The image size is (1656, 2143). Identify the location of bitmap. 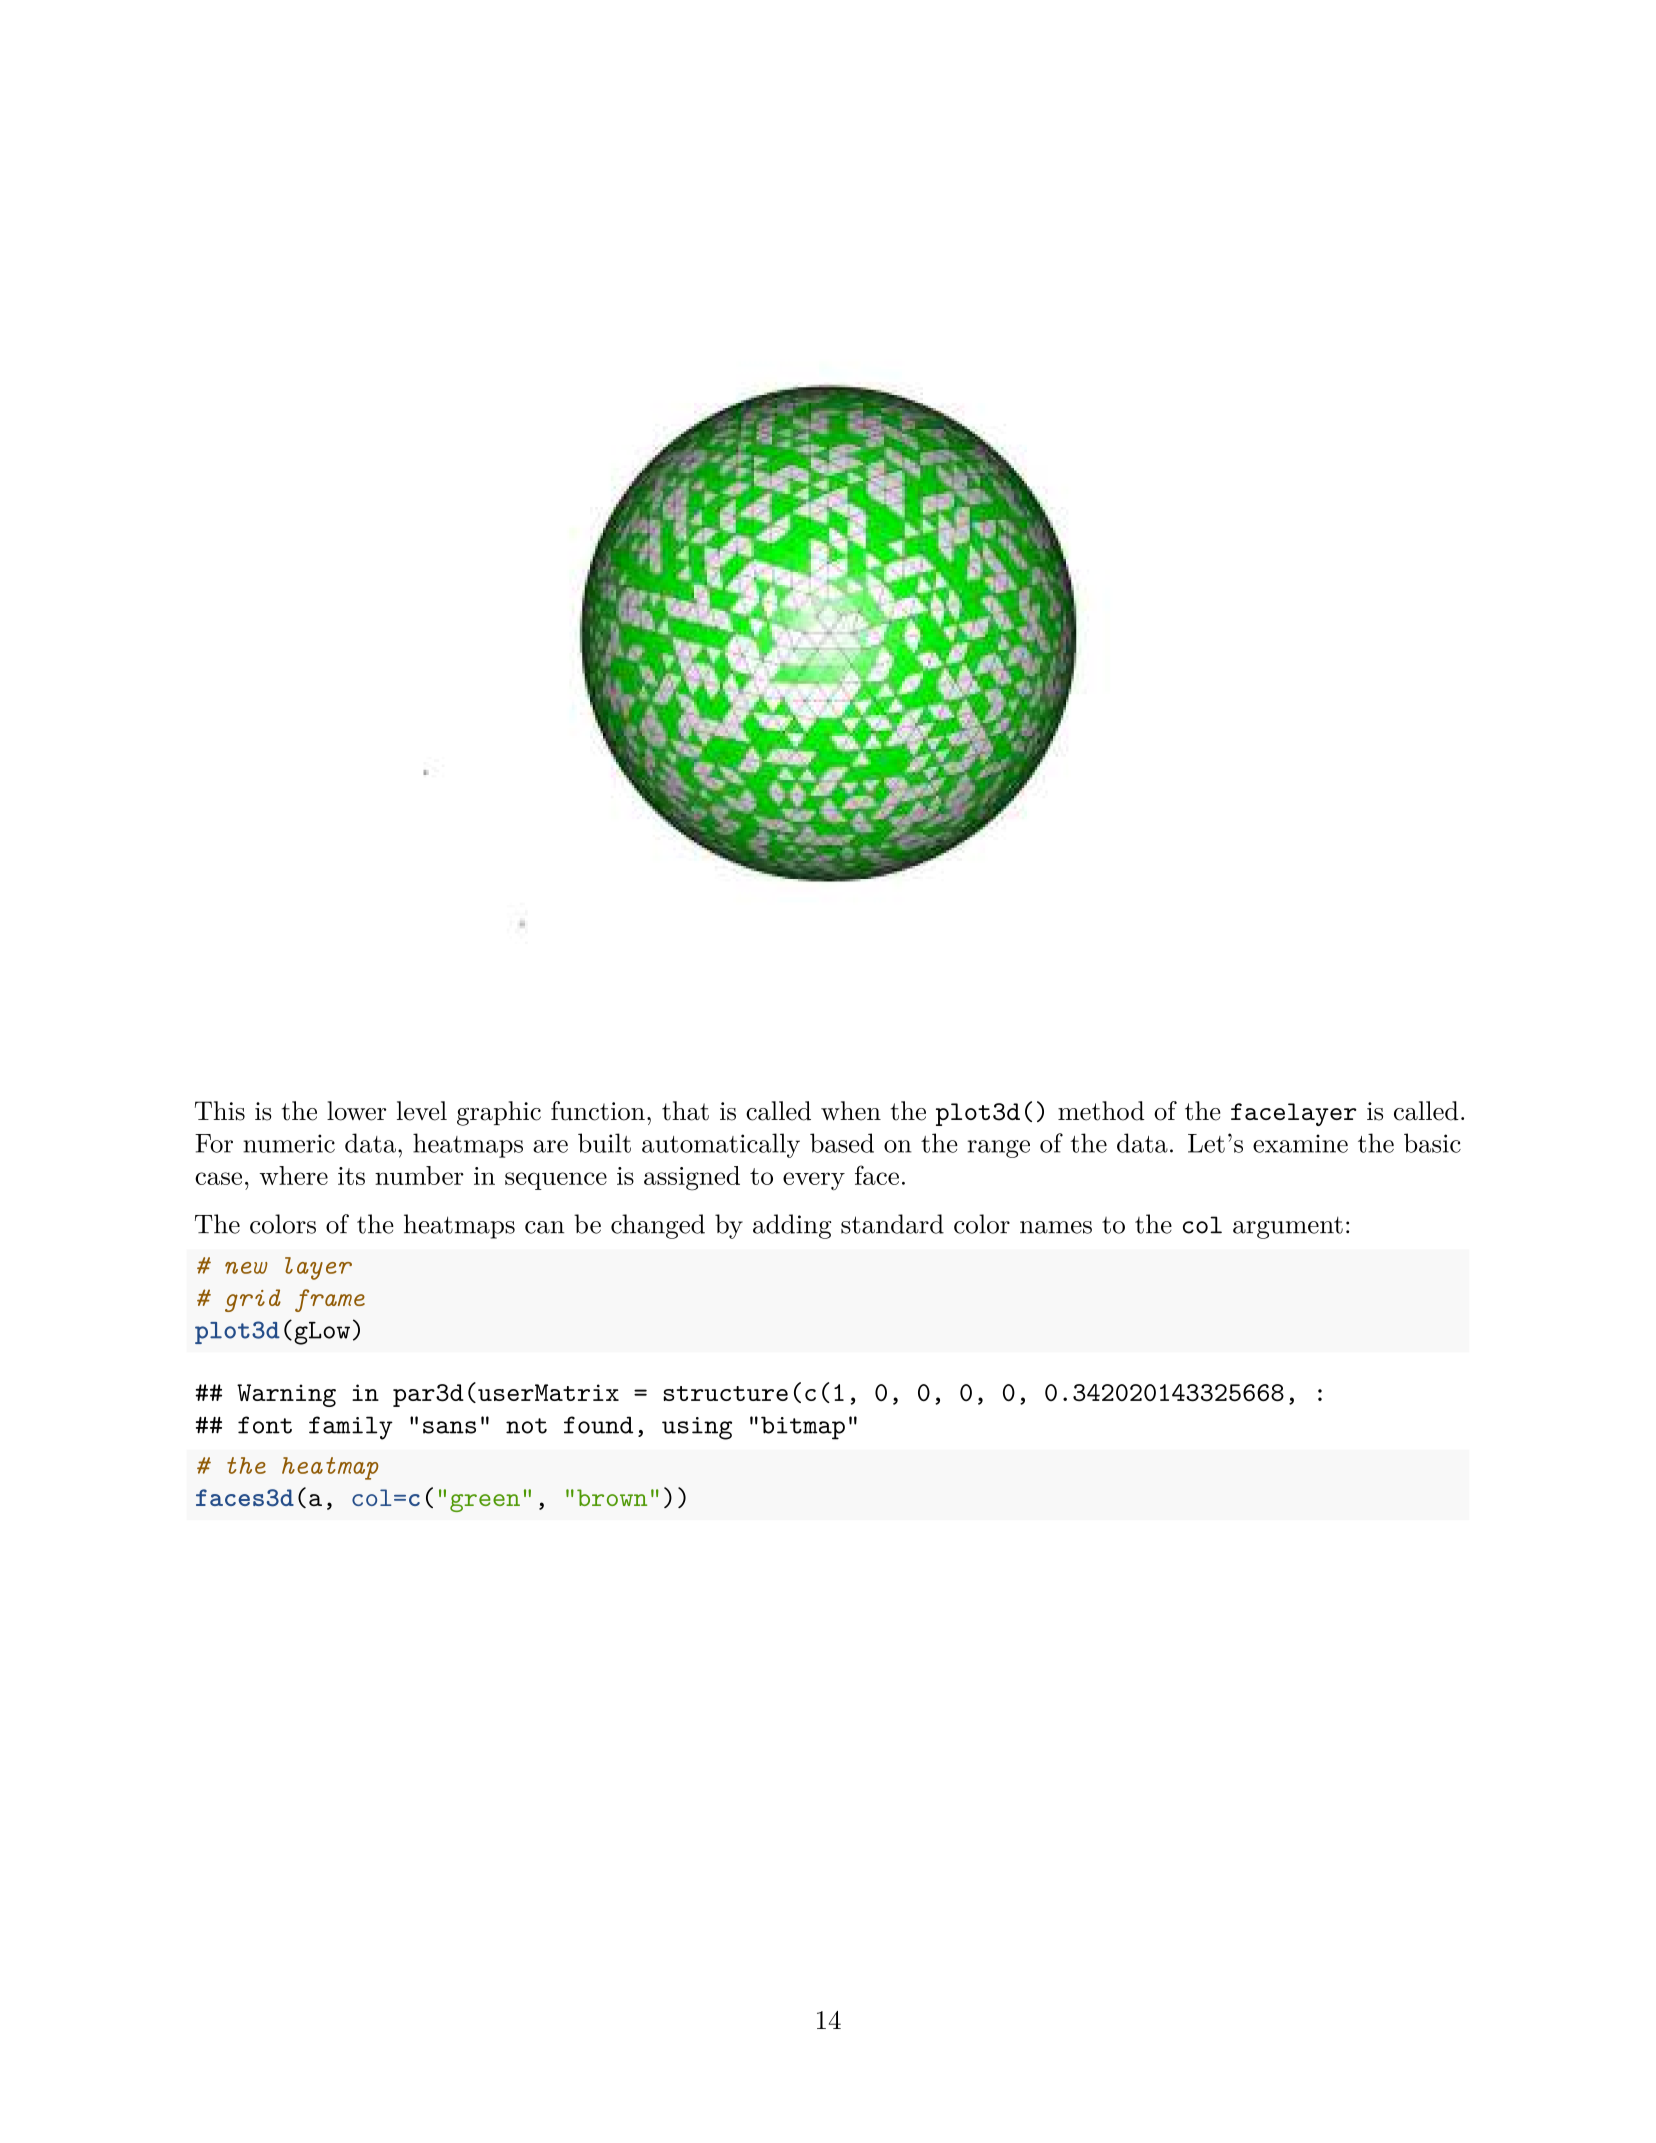
(803, 1428).
